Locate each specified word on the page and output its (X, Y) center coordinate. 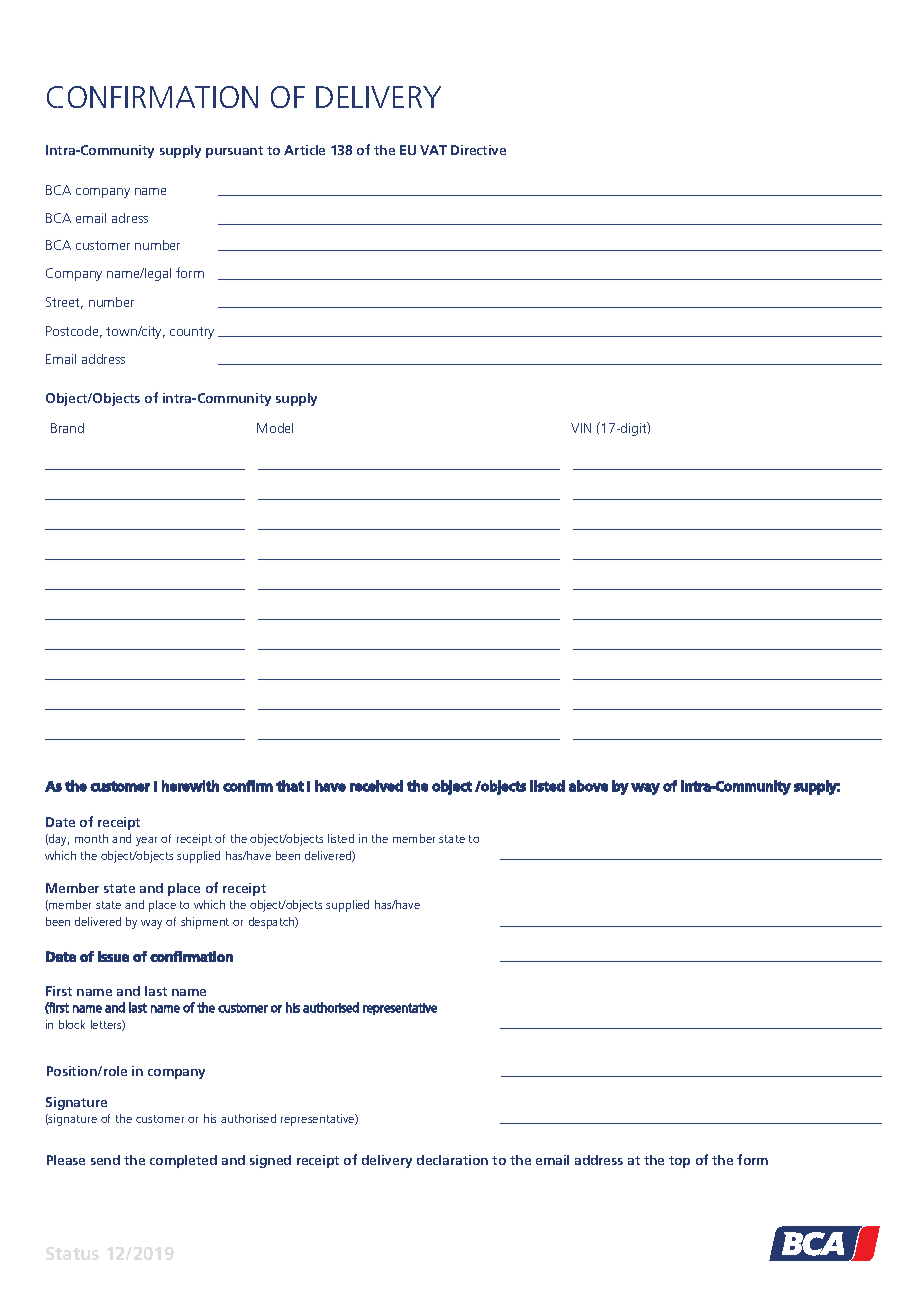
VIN (581, 428)
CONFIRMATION (152, 97)
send (105, 1160)
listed (341, 838)
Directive (478, 150)
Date (60, 822)
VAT (433, 150)
